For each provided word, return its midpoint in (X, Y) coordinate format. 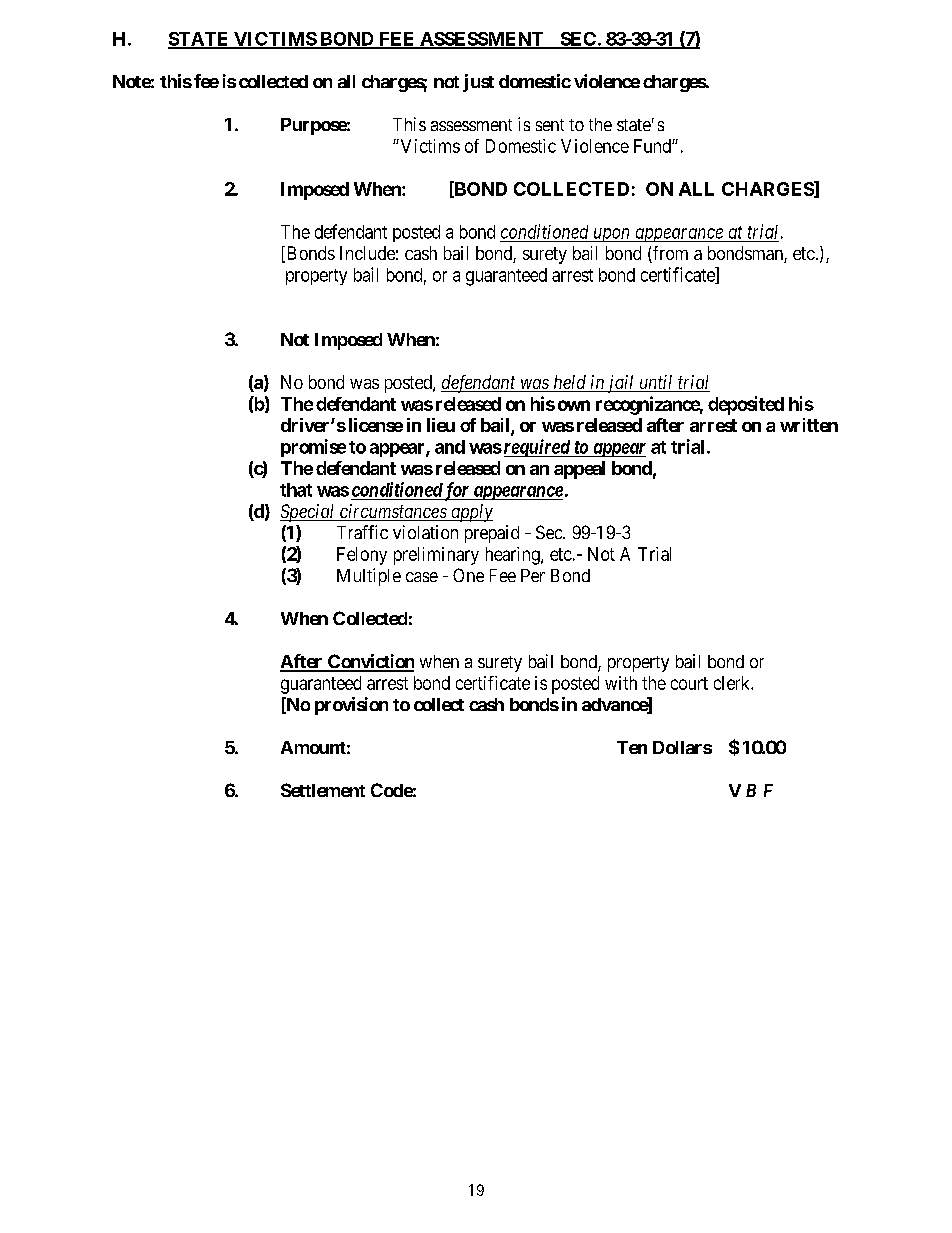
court (689, 683)
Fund (653, 146)
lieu (441, 425)
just (478, 83)
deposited (746, 405)
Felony (362, 556)
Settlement (323, 790)
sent (550, 125)
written (809, 425)
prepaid (492, 534)
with (621, 683)
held (570, 383)
